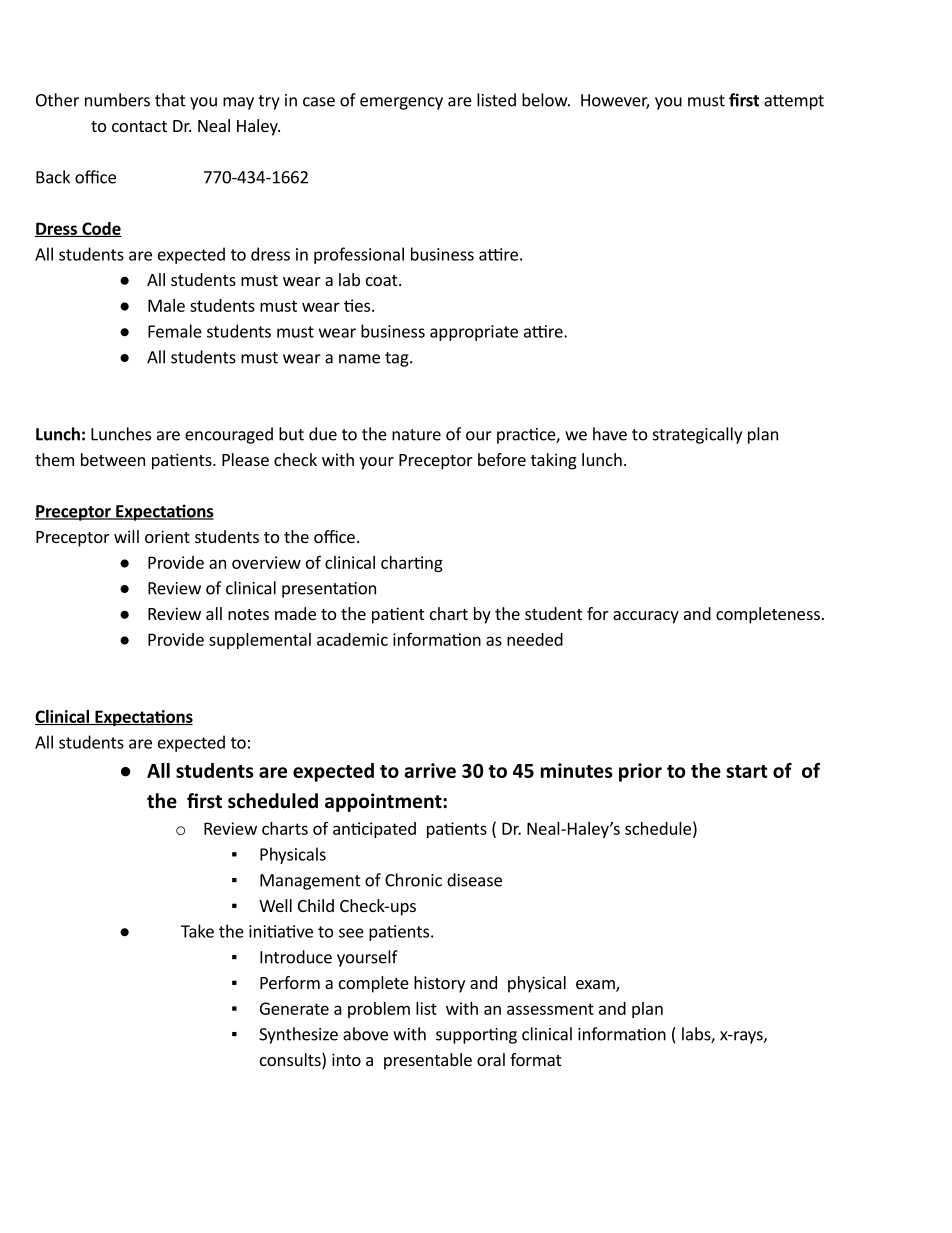  What do you see at coordinates (615, 101) in the page?
I see `However` at bounding box center [615, 101].
